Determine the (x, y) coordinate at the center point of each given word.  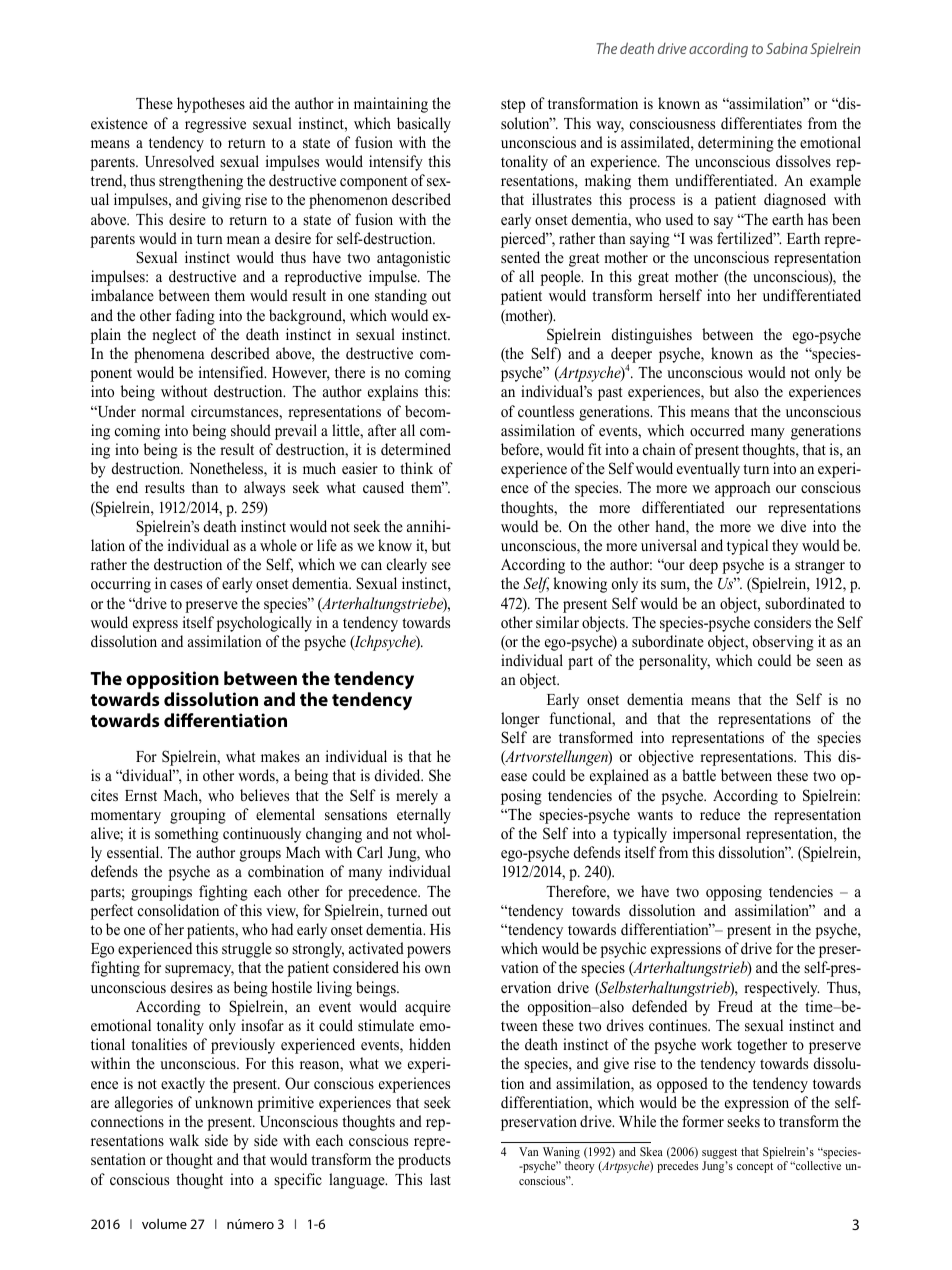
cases (186, 585)
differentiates (761, 123)
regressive (215, 125)
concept (755, 1167)
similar (557, 622)
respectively (781, 989)
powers (429, 952)
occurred (717, 430)
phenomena (169, 355)
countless (546, 411)
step (513, 106)
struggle (247, 950)
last (440, 1179)
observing (783, 643)
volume (164, 1224)
